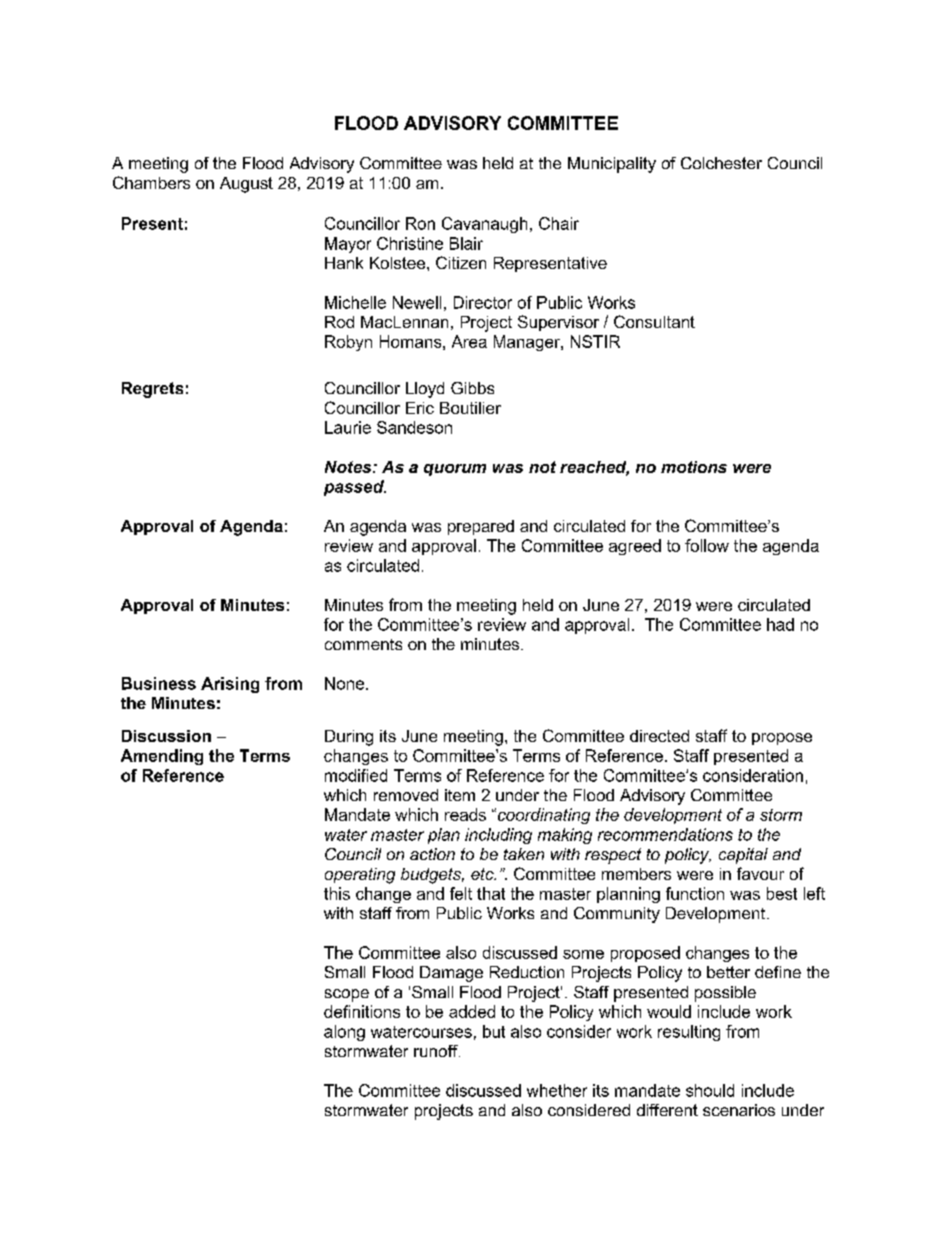 The height and width of the screenshot is (1233, 952). Describe the element at coordinates (710, 1090) in the screenshot. I see `should` at that location.
